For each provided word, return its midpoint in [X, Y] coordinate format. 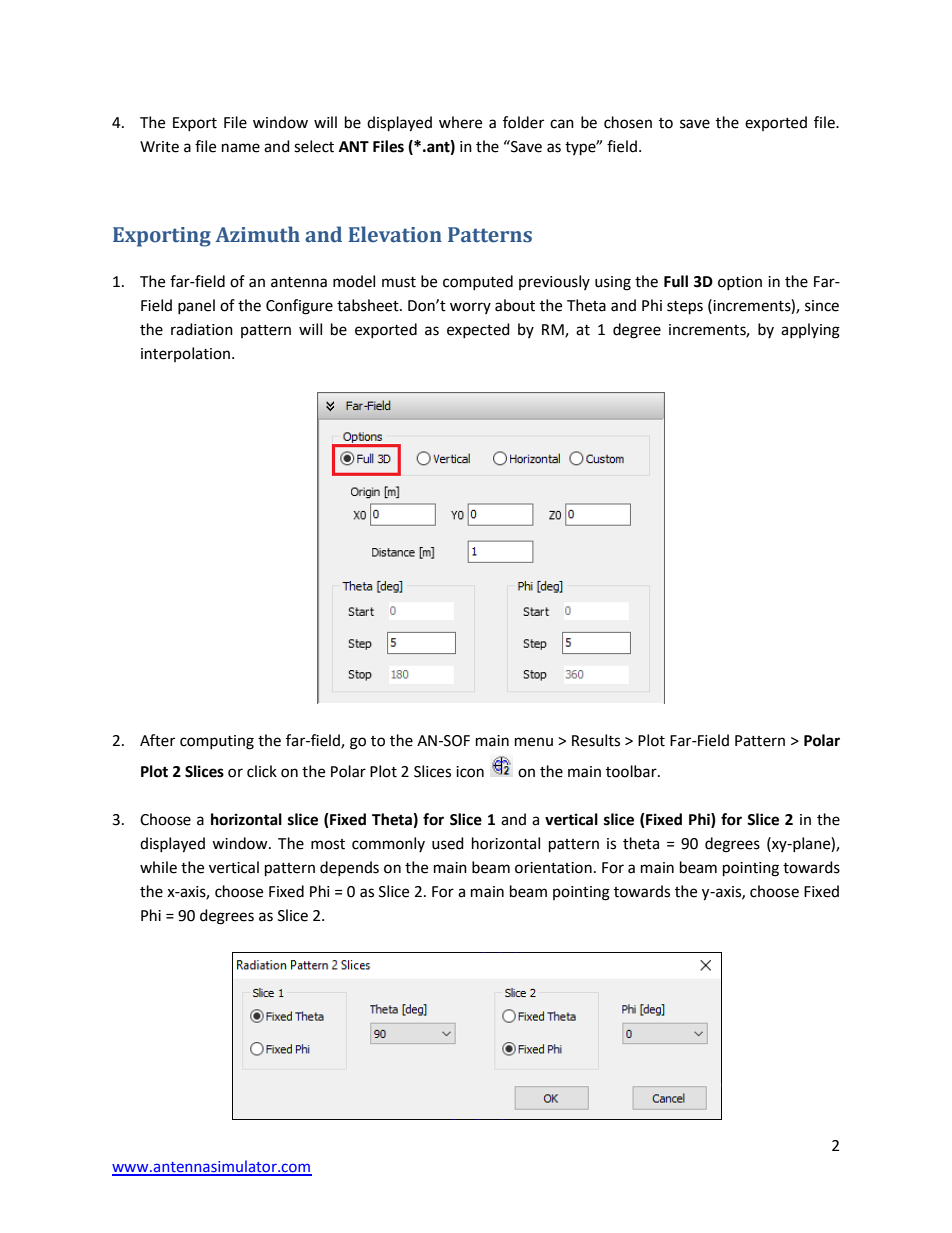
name [241, 148]
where [460, 122]
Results [596, 740]
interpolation [185, 354]
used [448, 843]
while [158, 867]
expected [478, 330]
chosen [628, 122]
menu [534, 742]
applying [810, 331]
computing [217, 742]
